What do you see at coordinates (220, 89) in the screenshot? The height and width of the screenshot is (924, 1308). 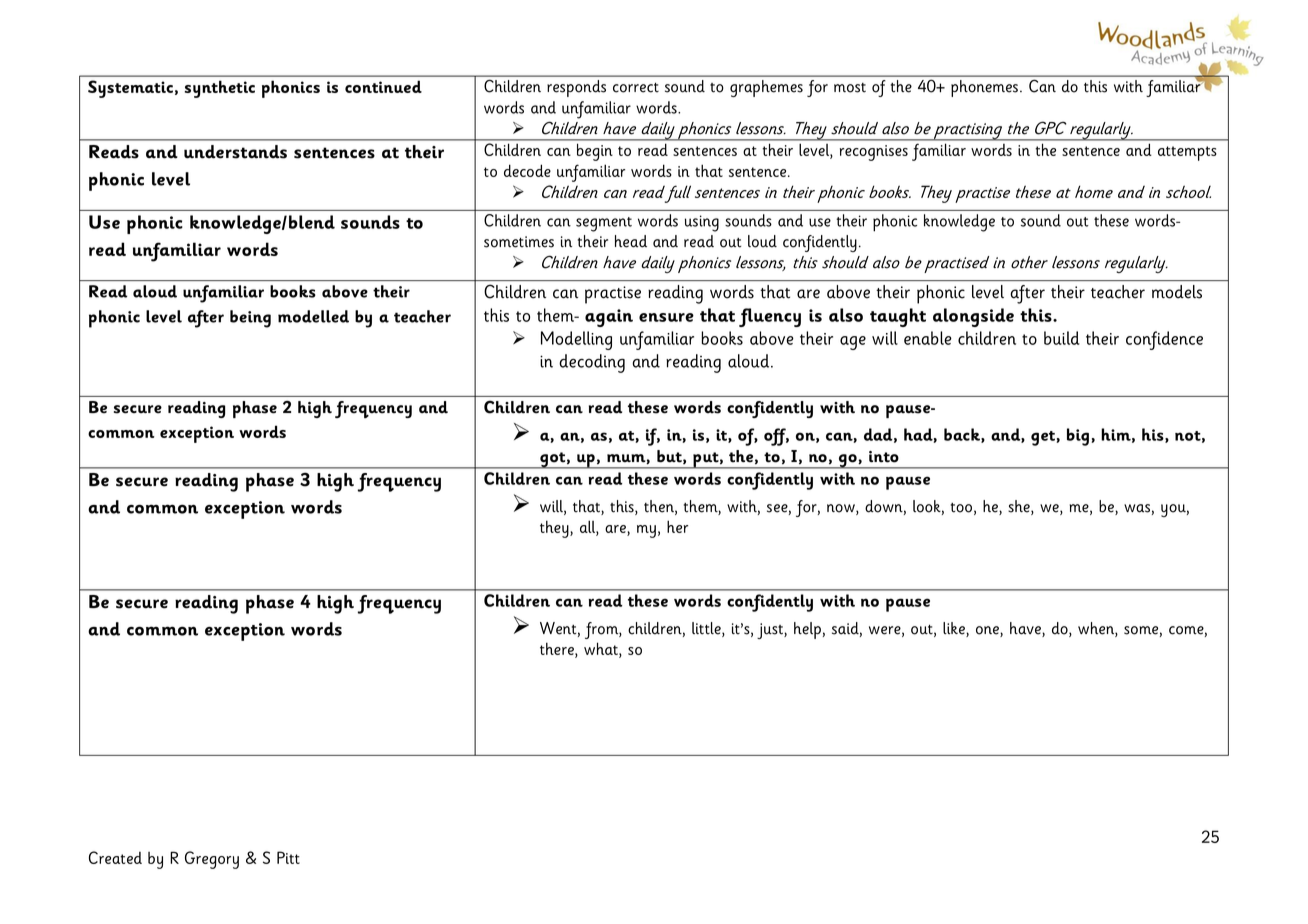 I see `synthetic` at bounding box center [220, 89].
